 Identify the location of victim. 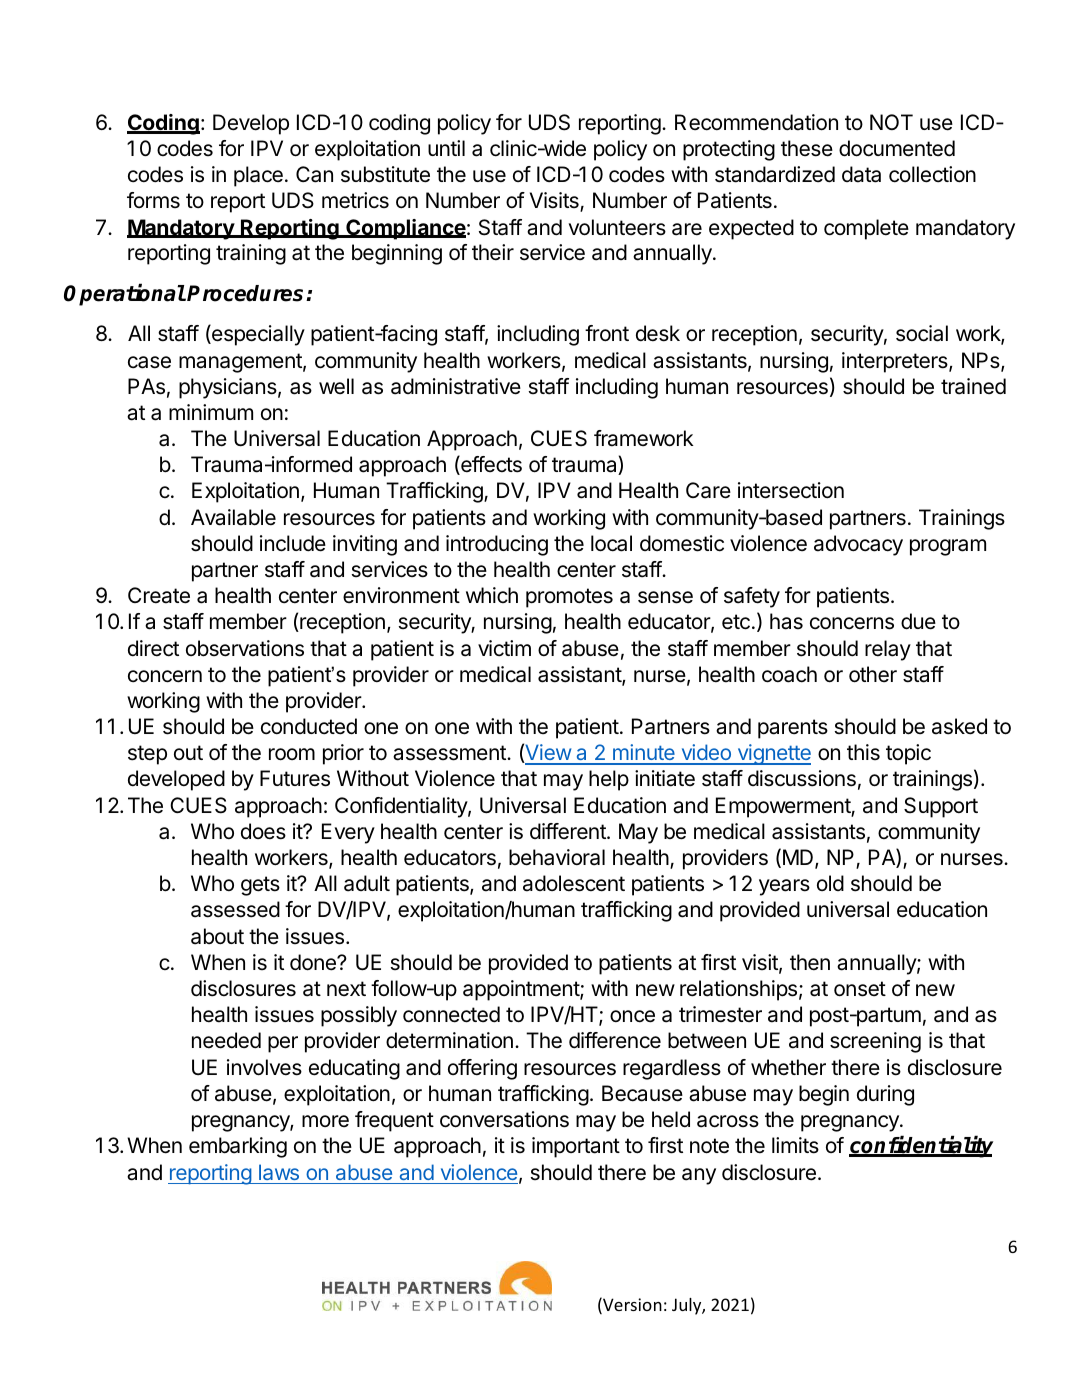
(504, 648).
